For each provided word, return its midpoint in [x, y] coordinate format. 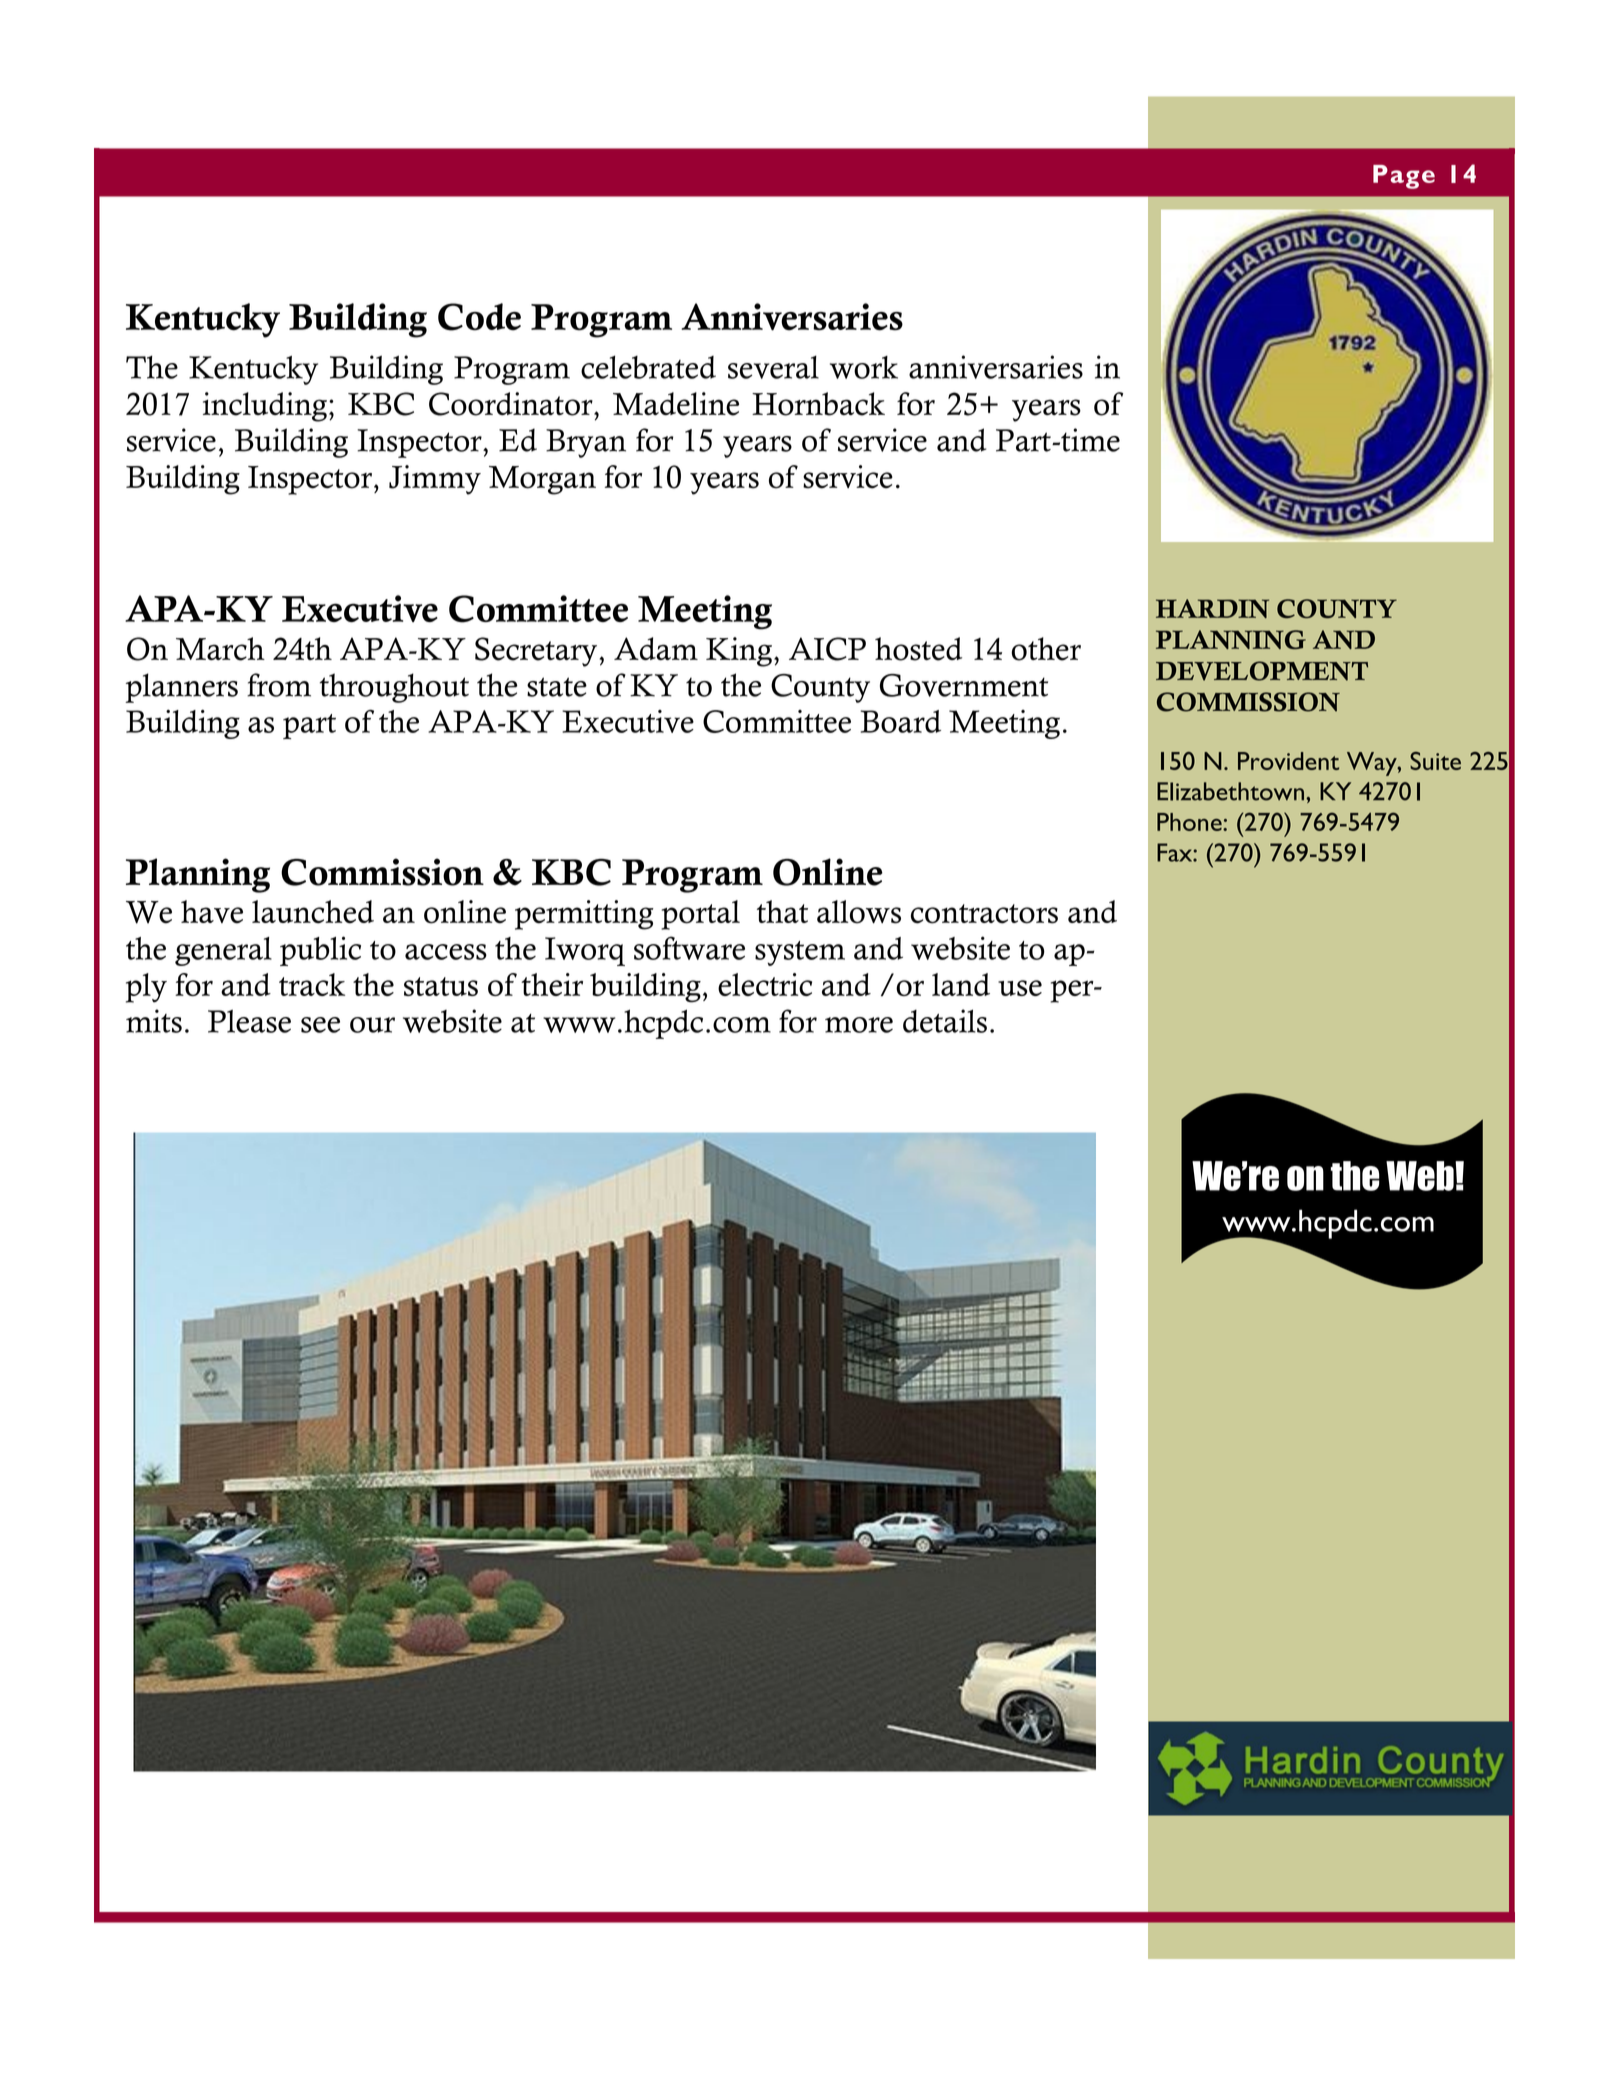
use [1020, 988]
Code [479, 317]
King [740, 652]
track [312, 984]
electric [765, 984]
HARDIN [1212, 608]
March [220, 649]
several [773, 367]
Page [1404, 177]
